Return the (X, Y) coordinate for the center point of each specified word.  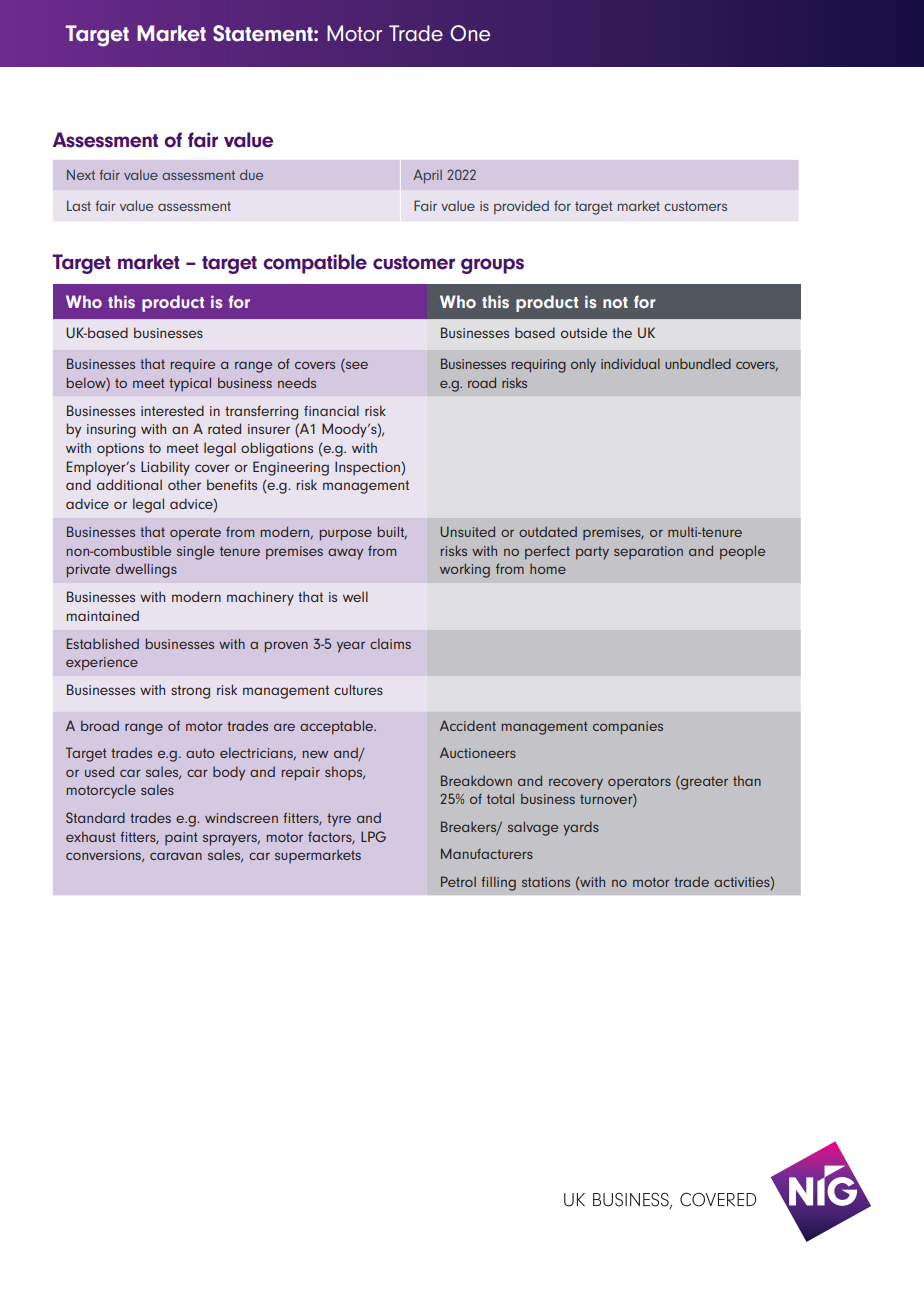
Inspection (368, 468)
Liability (165, 468)
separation (648, 552)
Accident (468, 725)
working (465, 570)
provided (521, 207)
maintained (102, 615)
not (615, 302)
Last (79, 205)
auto (200, 753)
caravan (176, 856)
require (193, 366)
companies (628, 728)
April (427, 176)
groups (492, 266)
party (592, 553)
